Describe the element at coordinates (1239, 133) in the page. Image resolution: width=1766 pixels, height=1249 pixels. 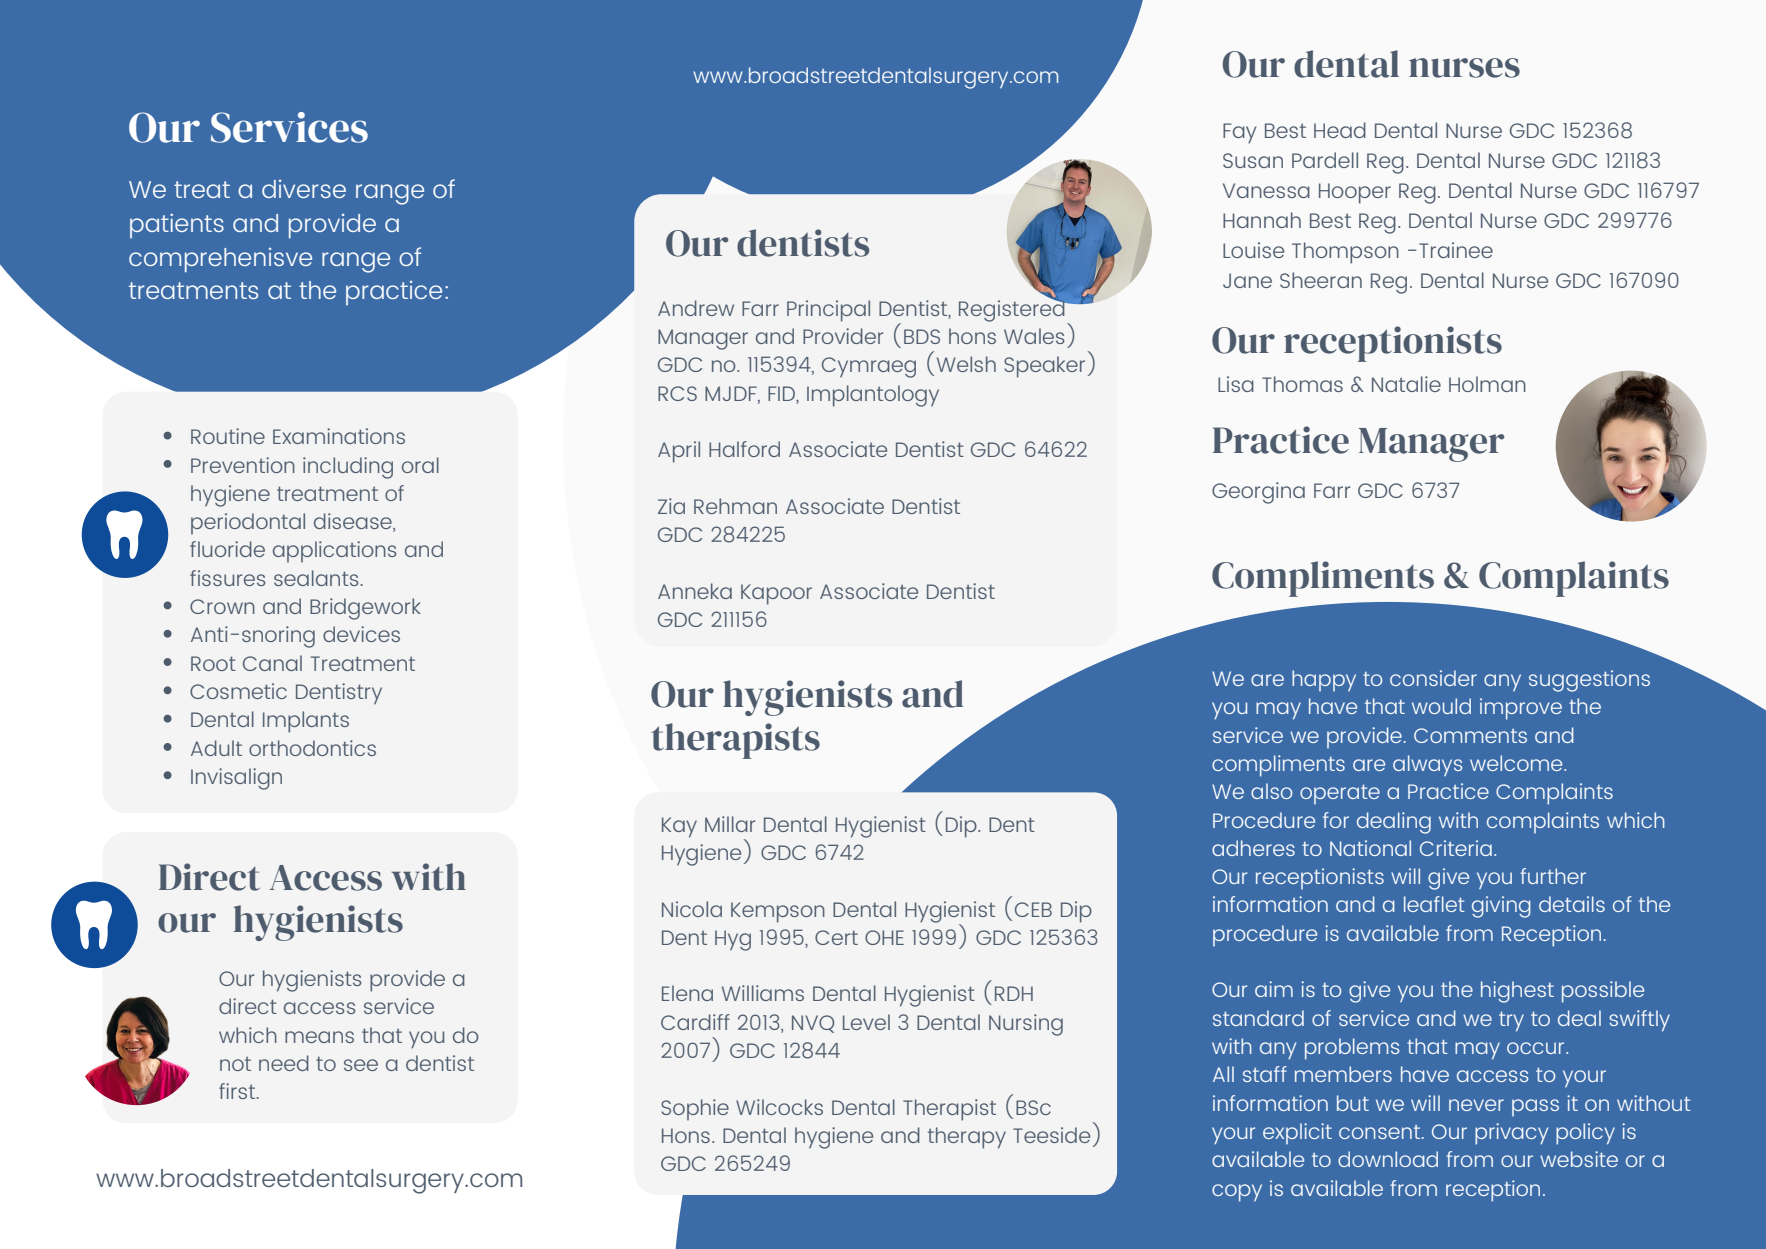
I see `Fay` at that location.
